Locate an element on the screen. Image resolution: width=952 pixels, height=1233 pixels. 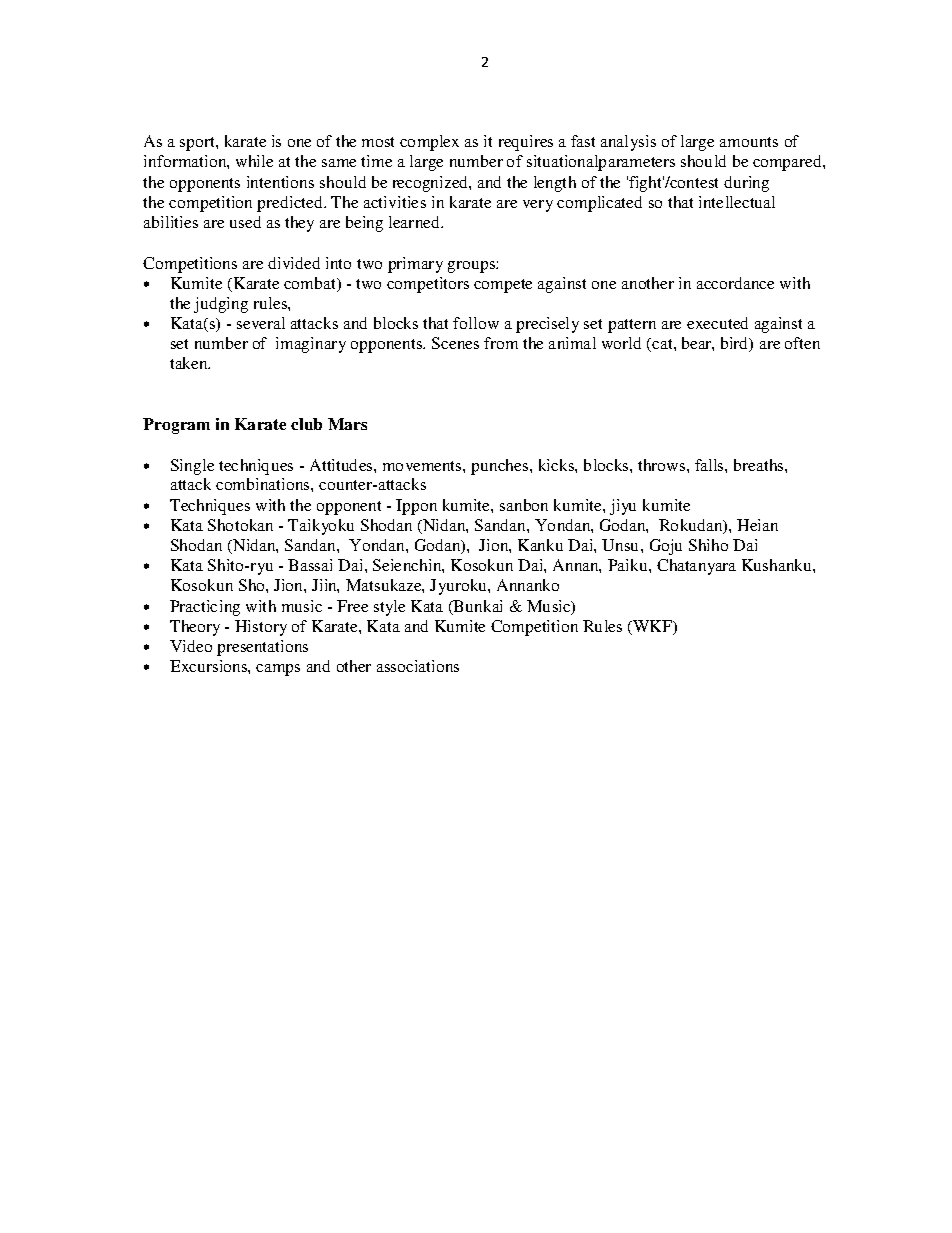
Mars is located at coordinates (347, 424).
